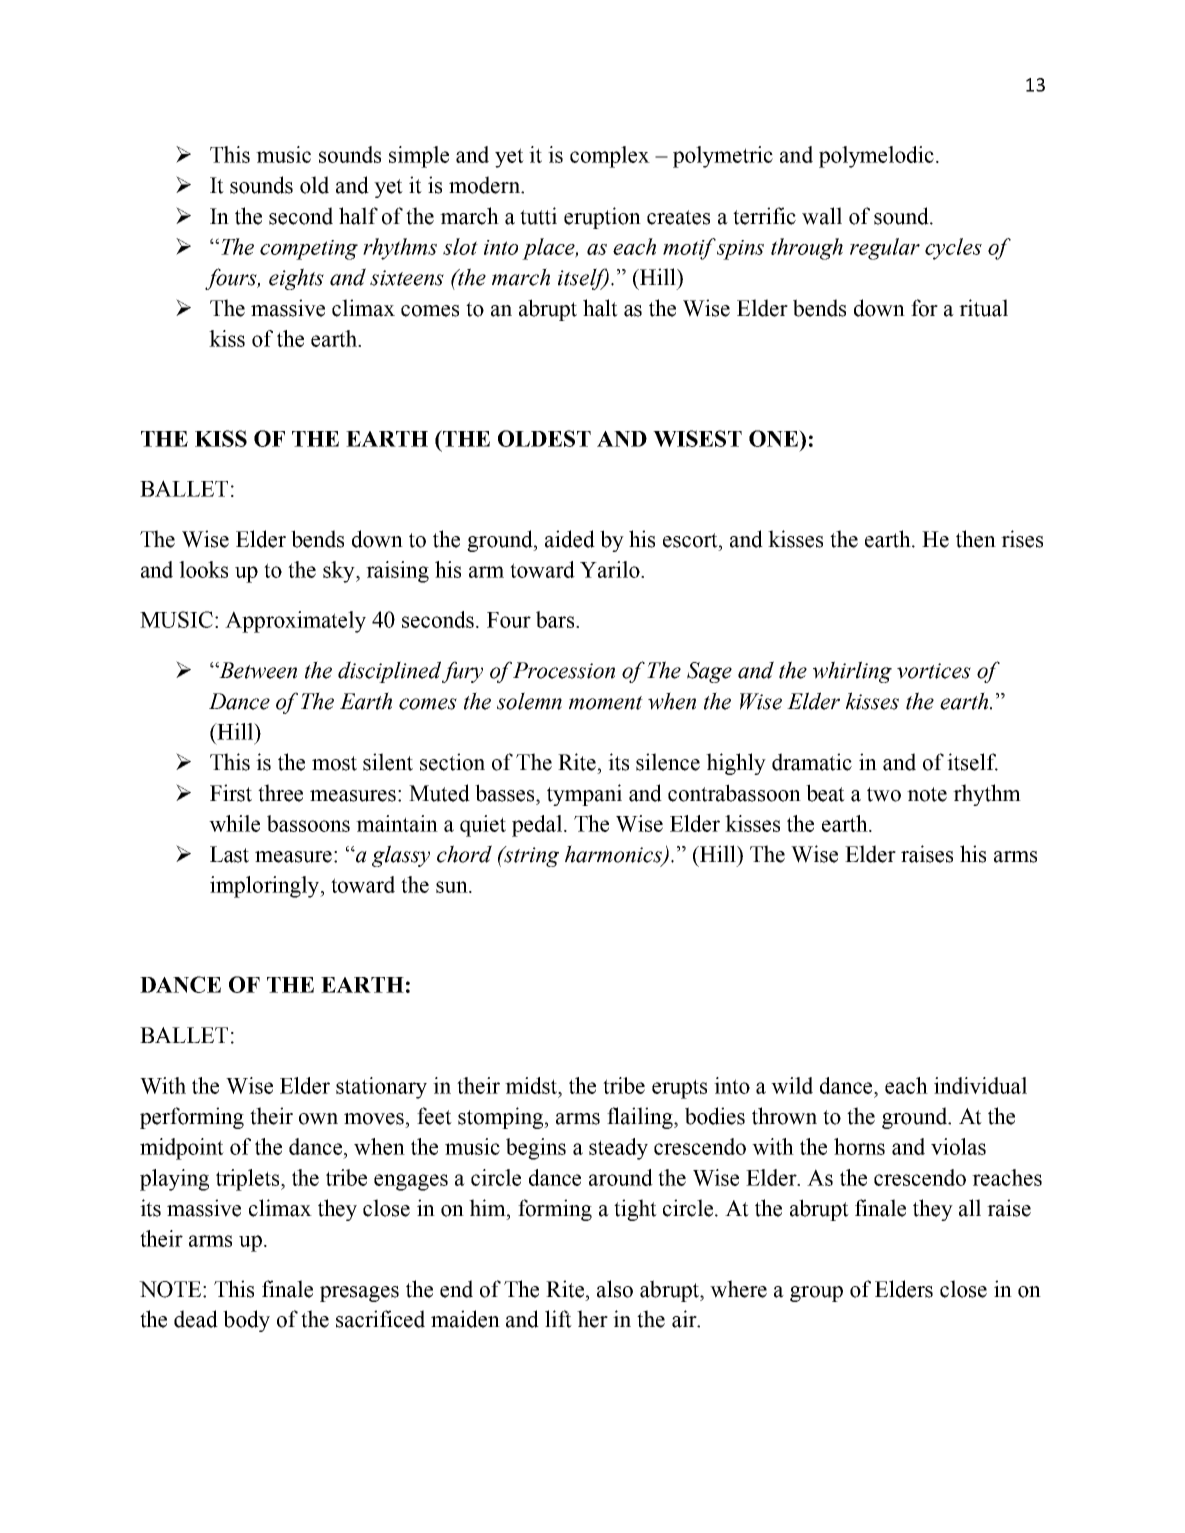  I want to click on body, so click(246, 1321).
